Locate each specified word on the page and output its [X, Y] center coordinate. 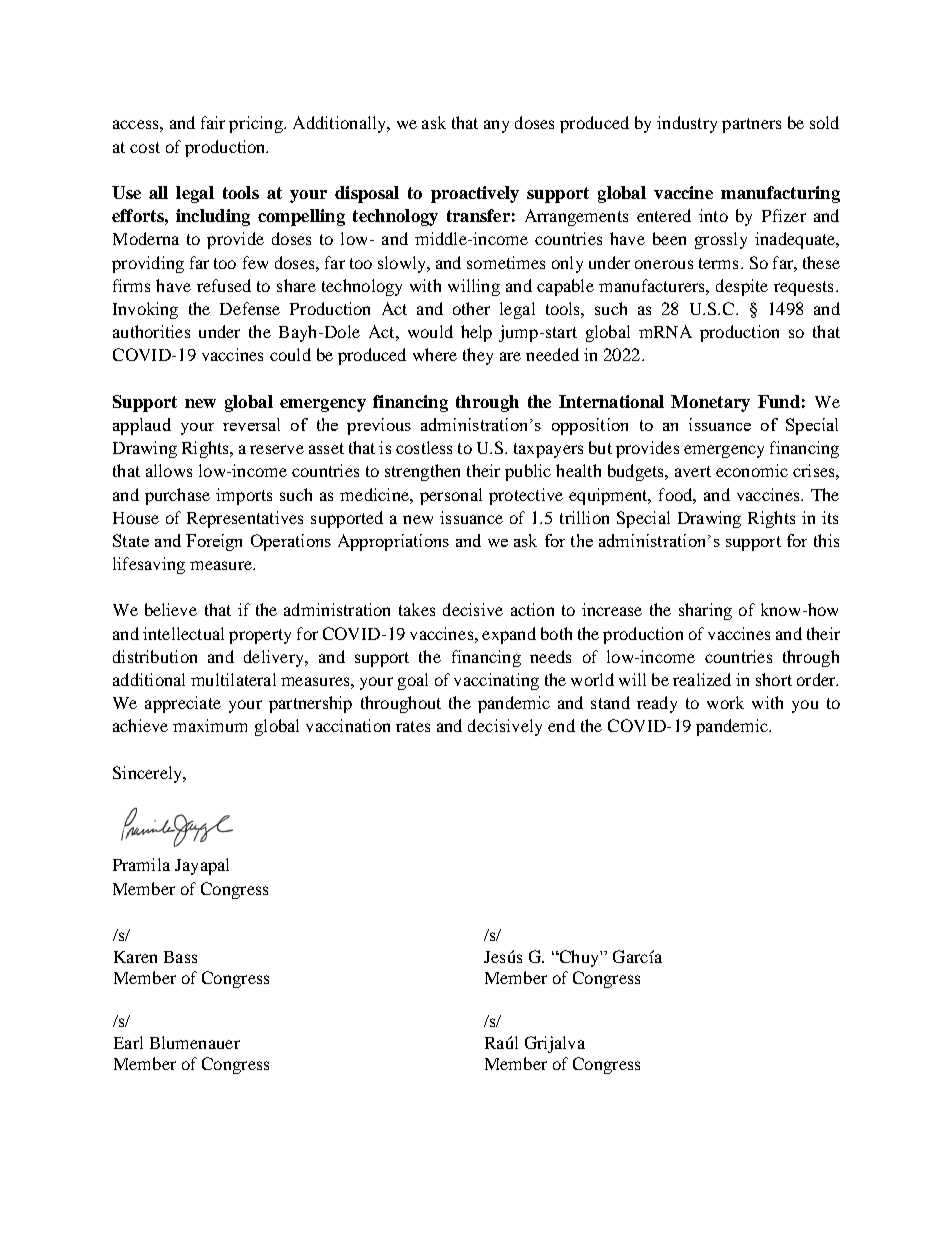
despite [742, 287]
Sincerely [148, 774]
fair [213, 122]
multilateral [233, 679]
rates [413, 726]
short [774, 679]
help [476, 333]
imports [244, 496]
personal [451, 496]
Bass [180, 957]
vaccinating [496, 681]
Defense [250, 308]
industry [687, 124]
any [496, 126]
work [725, 702]
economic [752, 470]
